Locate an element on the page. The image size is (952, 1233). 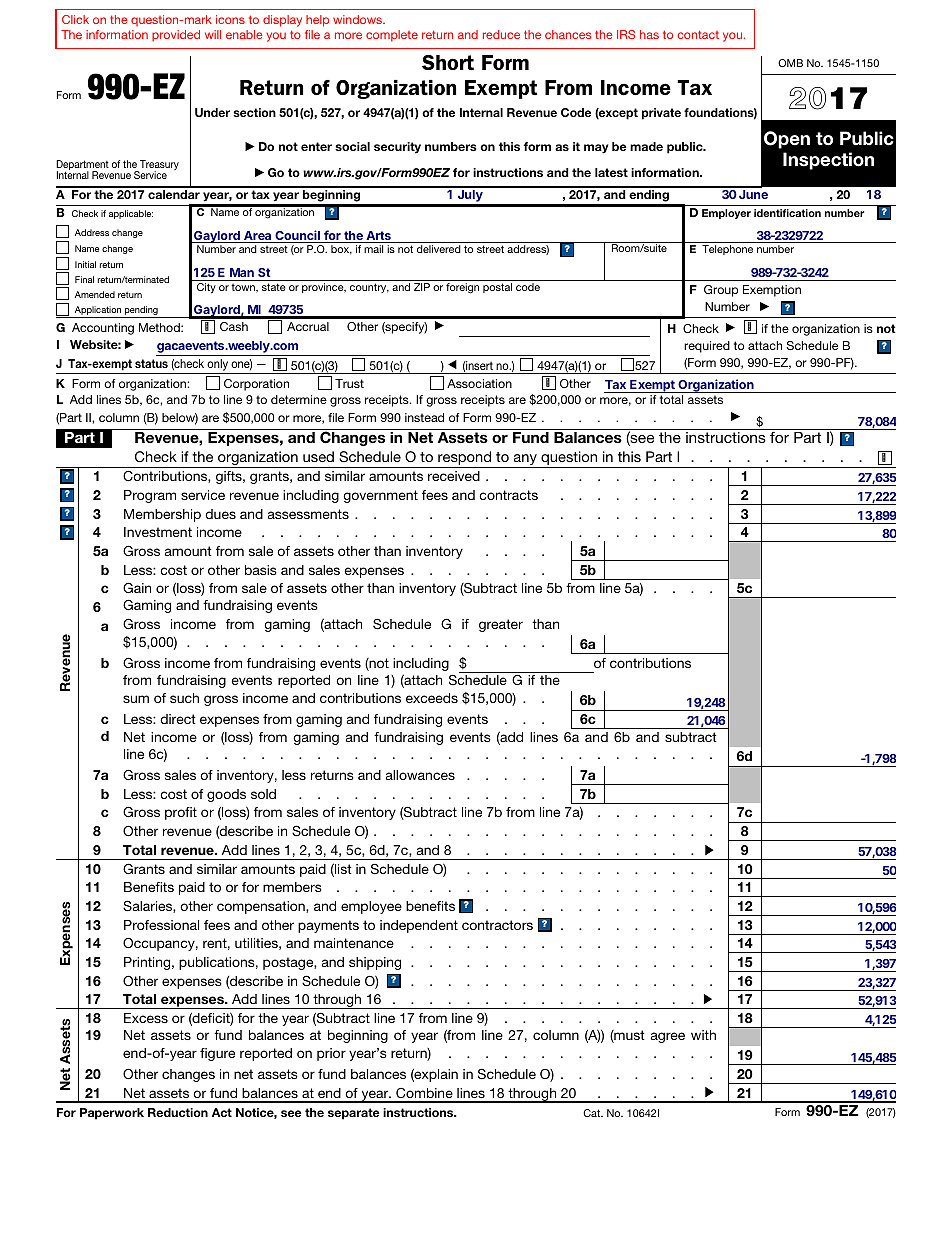
provided is located at coordinates (176, 36).
